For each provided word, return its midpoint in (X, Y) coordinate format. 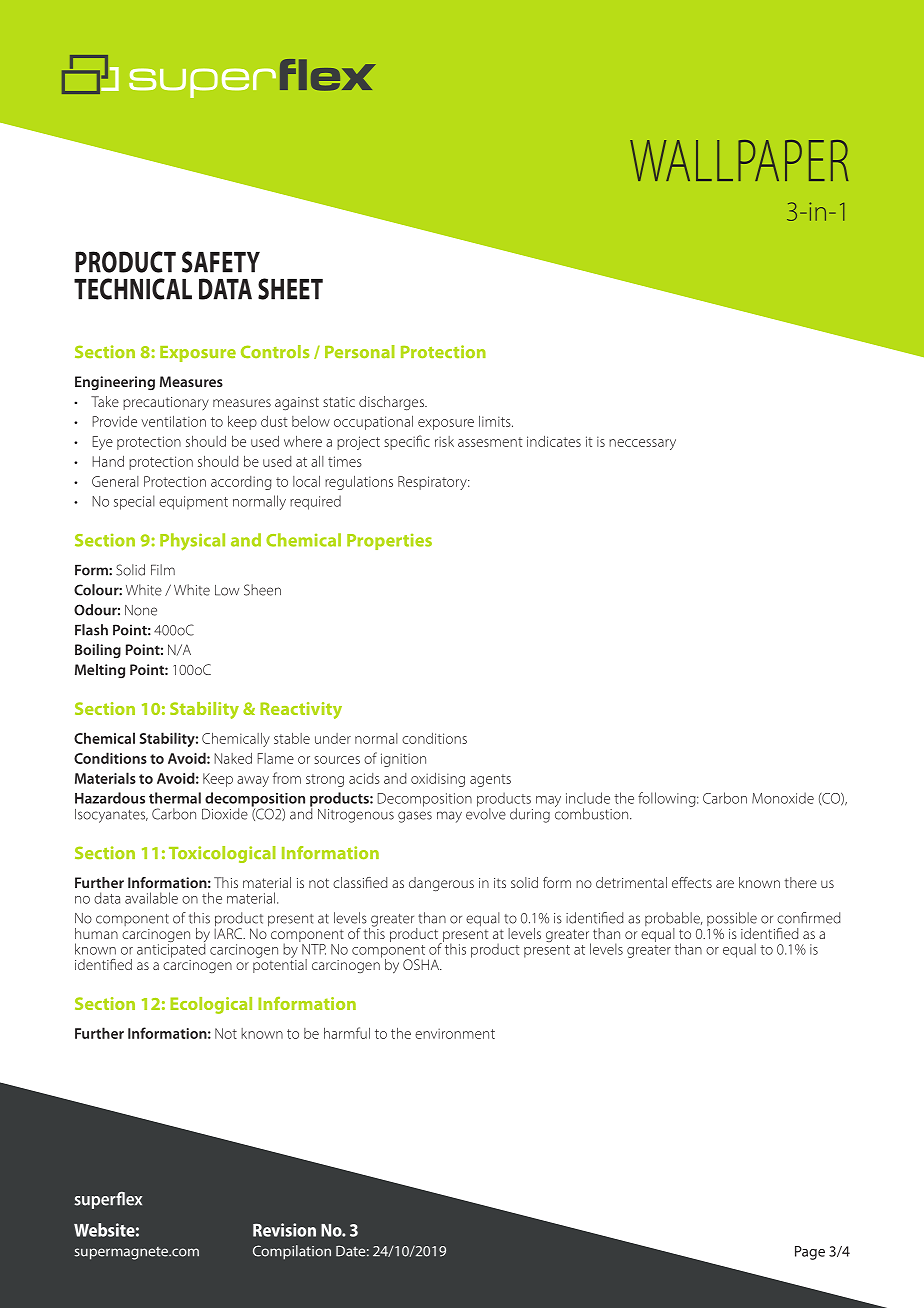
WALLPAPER (739, 160)
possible (732, 920)
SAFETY (221, 262)
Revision (284, 1230)
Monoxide (783, 798)
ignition (403, 760)
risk (444, 441)
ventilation (173, 421)
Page (810, 1253)
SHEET (290, 289)
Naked (233, 758)
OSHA (422, 964)
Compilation (292, 1252)
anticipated (171, 949)
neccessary (642, 444)
